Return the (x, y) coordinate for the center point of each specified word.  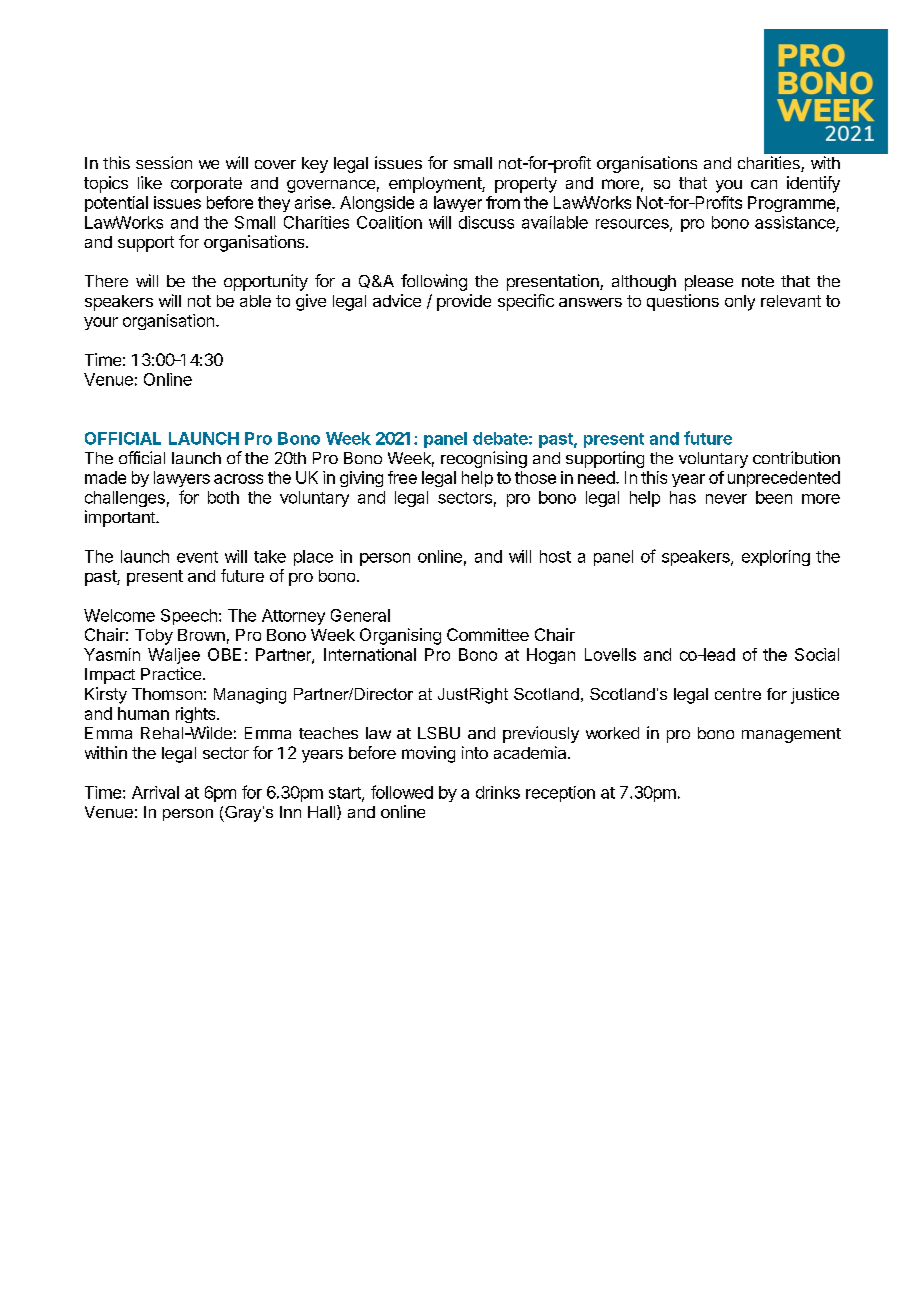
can (764, 184)
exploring (776, 558)
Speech (189, 617)
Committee (488, 634)
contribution (796, 457)
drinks (498, 792)
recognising (484, 459)
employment (436, 185)
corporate (206, 185)
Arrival (155, 792)
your (101, 323)
